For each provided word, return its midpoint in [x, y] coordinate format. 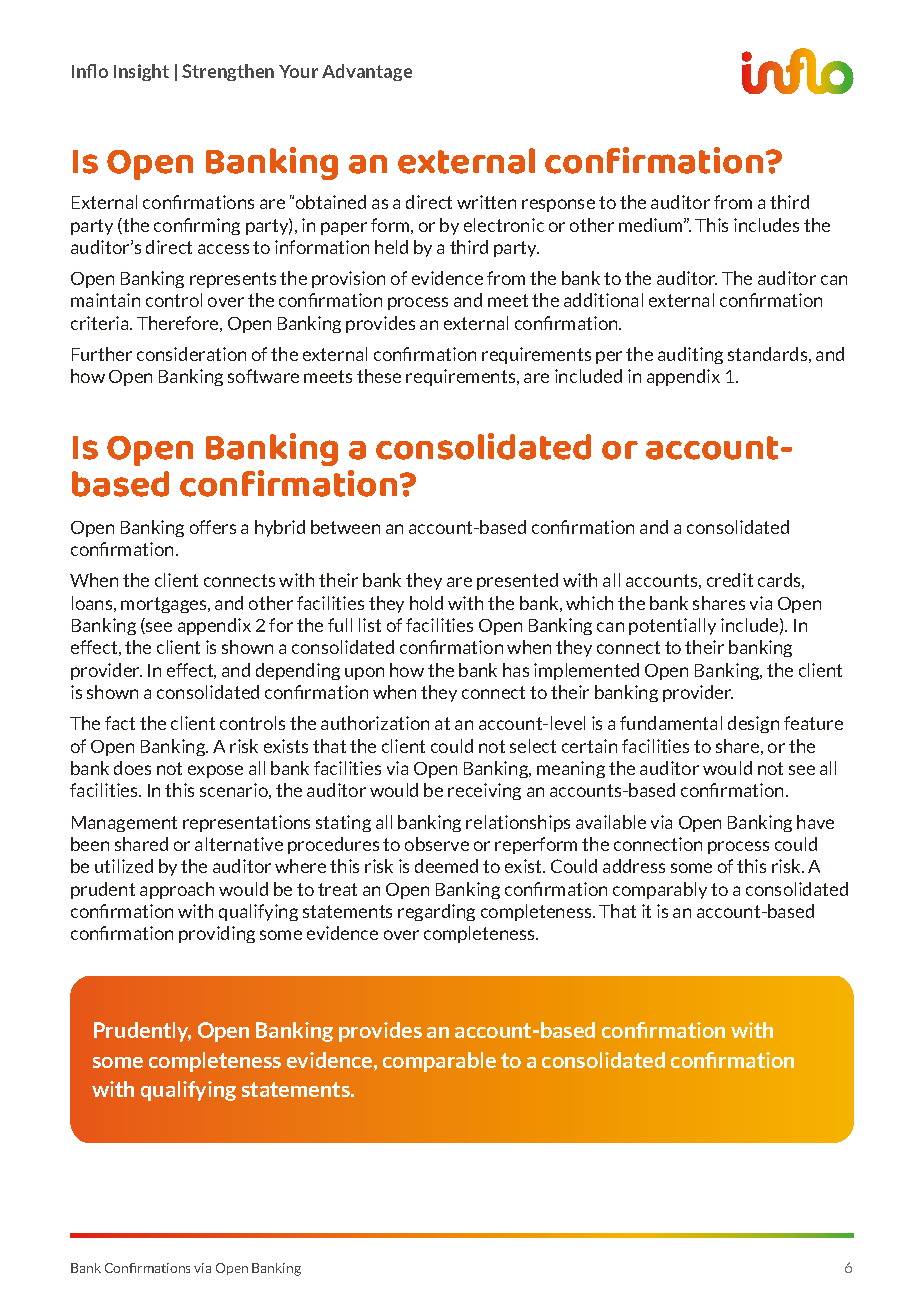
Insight [141, 72]
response [558, 205]
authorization [375, 723]
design [753, 724]
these [379, 376]
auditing [690, 355]
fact [120, 723]
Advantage [367, 72]
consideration [191, 354]
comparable [439, 1062]
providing [217, 934]
